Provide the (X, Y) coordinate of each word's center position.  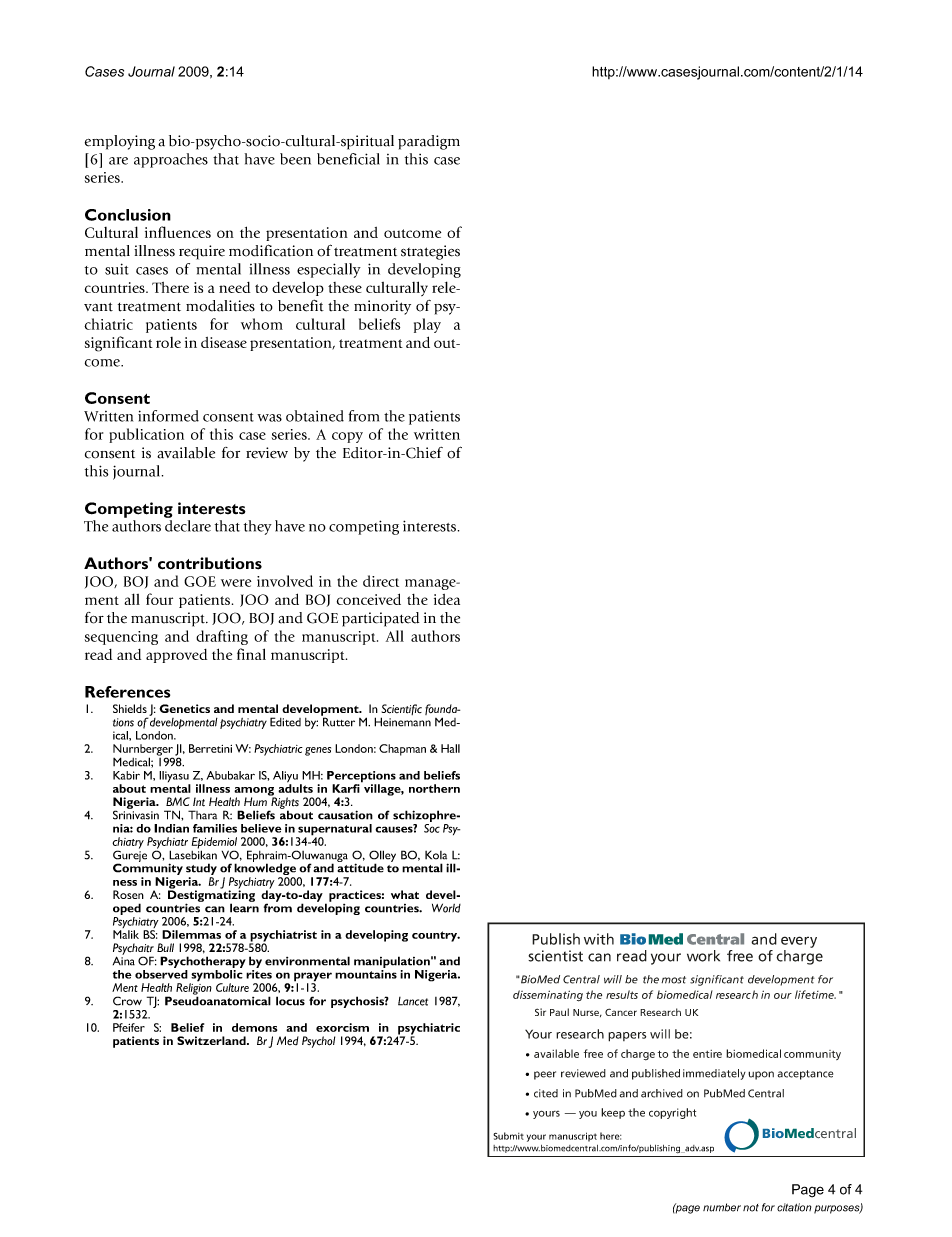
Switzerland (212, 1040)
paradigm (429, 142)
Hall (450, 748)
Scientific (401, 711)
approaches (171, 160)
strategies (430, 252)
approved (176, 656)
